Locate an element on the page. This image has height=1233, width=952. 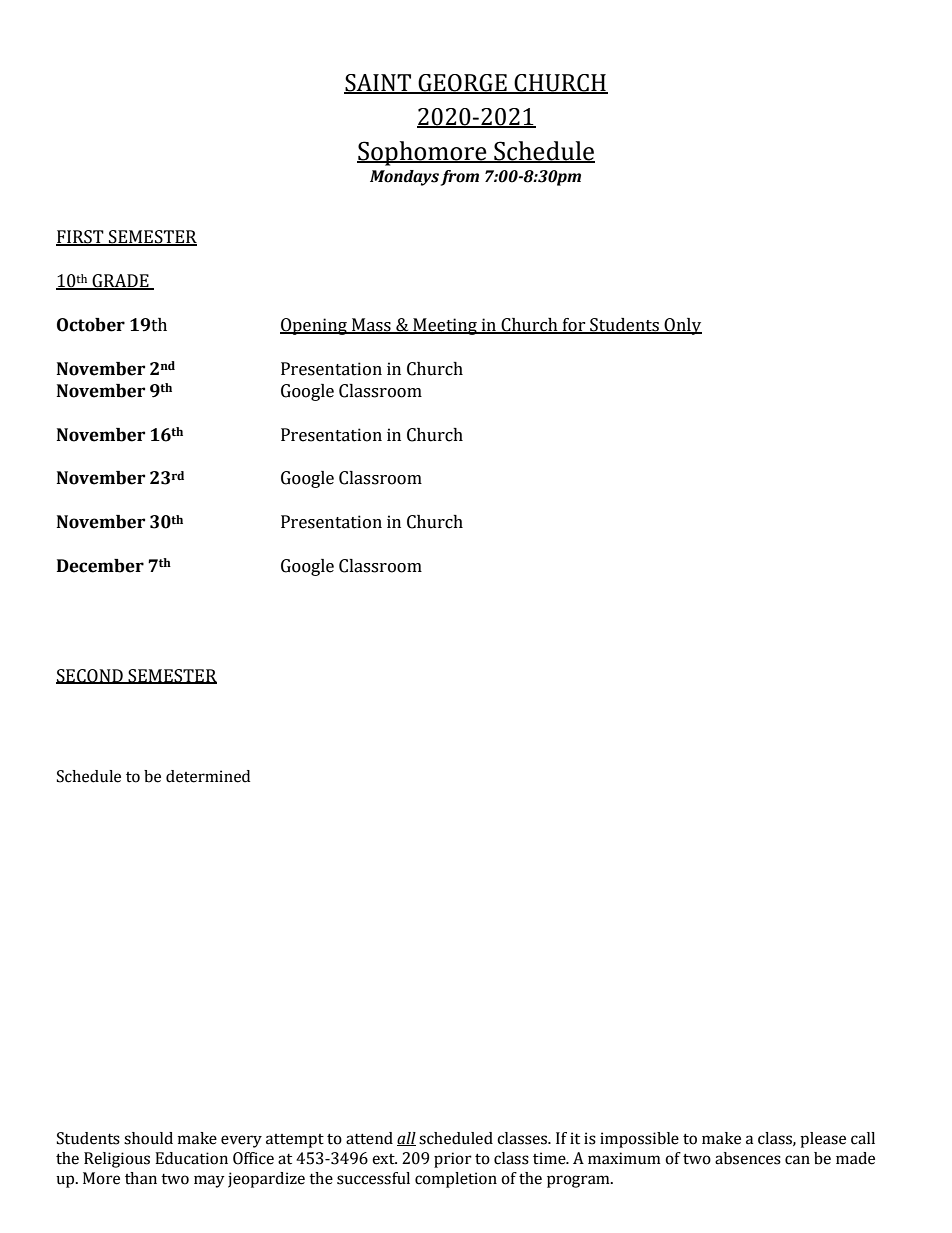
attend is located at coordinates (369, 1138).
